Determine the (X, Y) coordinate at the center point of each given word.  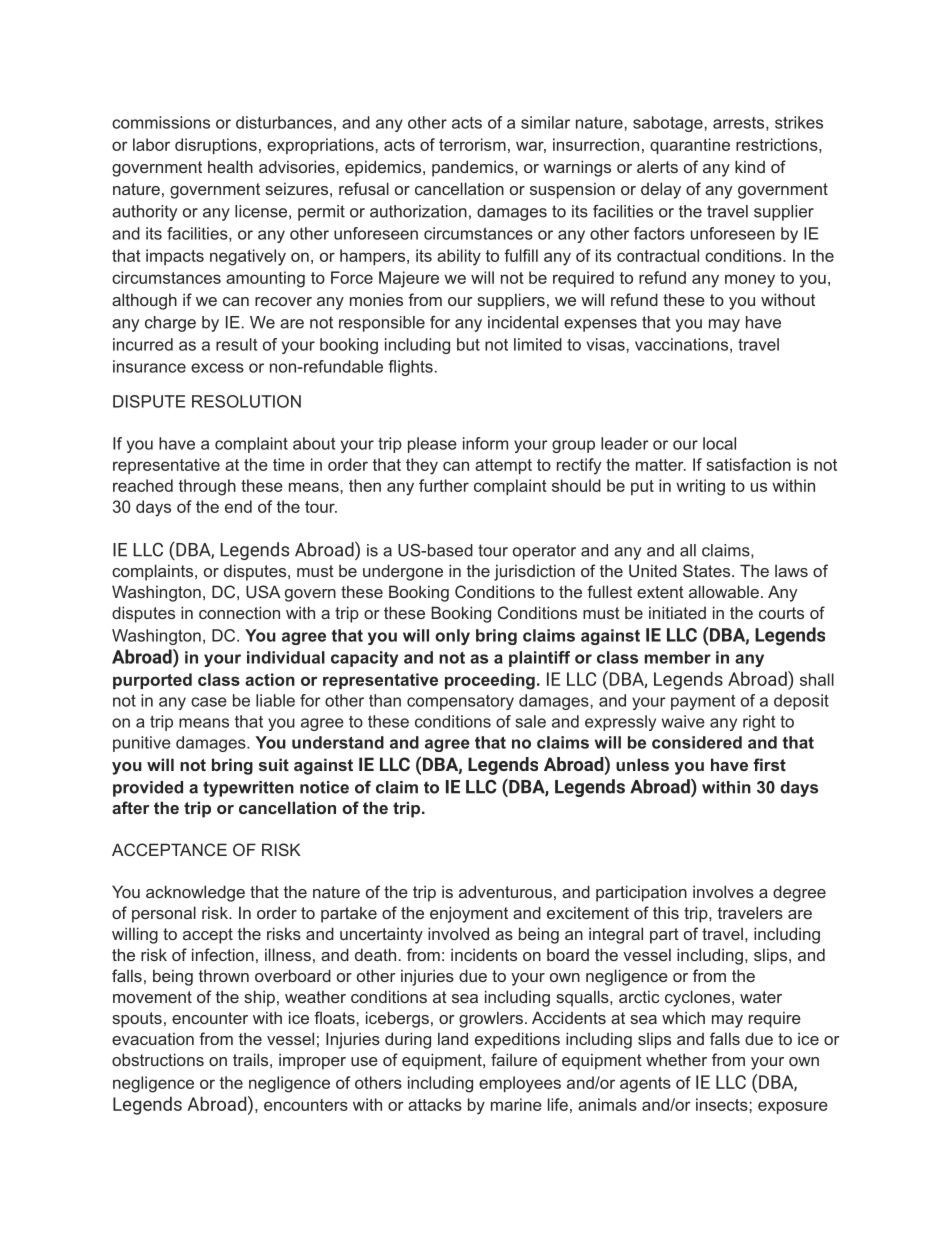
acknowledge (195, 893)
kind (750, 166)
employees (520, 1084)
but (468, 344)
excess (217, 368)
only (452, 637)
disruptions (216, 146)
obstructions (158, 1059)
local (719, 443)
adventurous (505, 891)
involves (723, 891)
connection (239, 612)
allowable (724, 591)
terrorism (472, 144)
